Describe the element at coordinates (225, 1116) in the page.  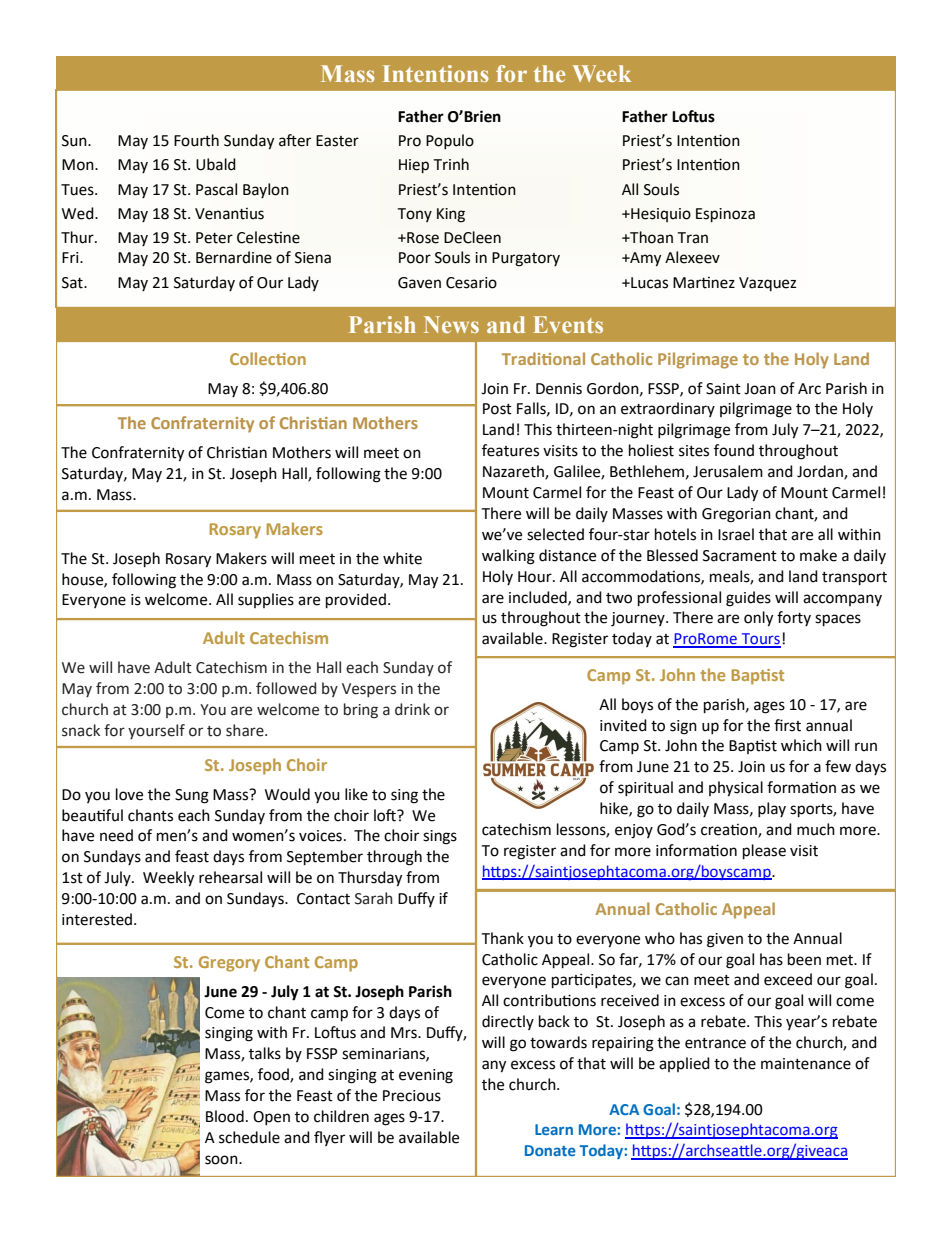
I see `Blood` at that location.
